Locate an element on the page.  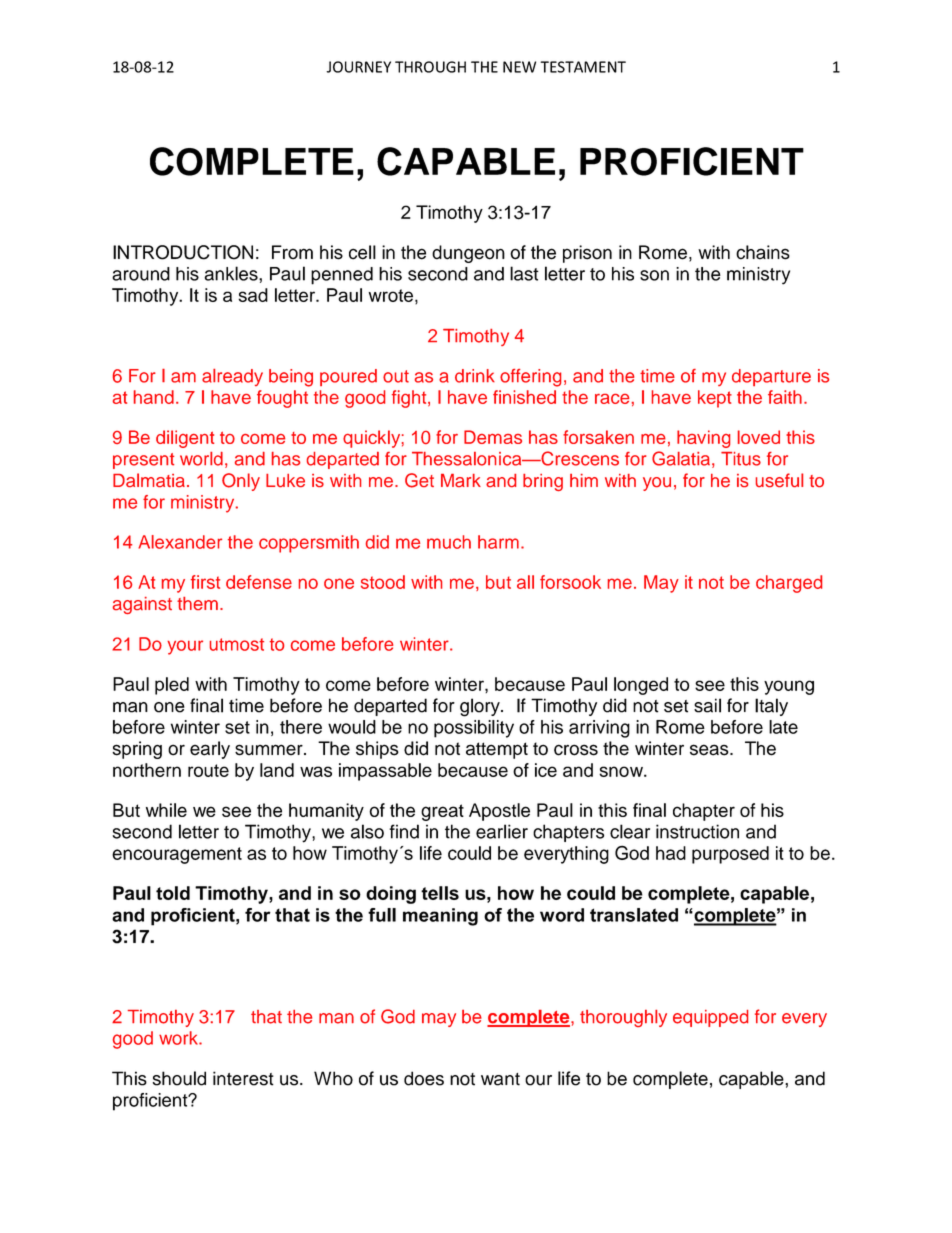
drink is located at coordinates (475, 376).
